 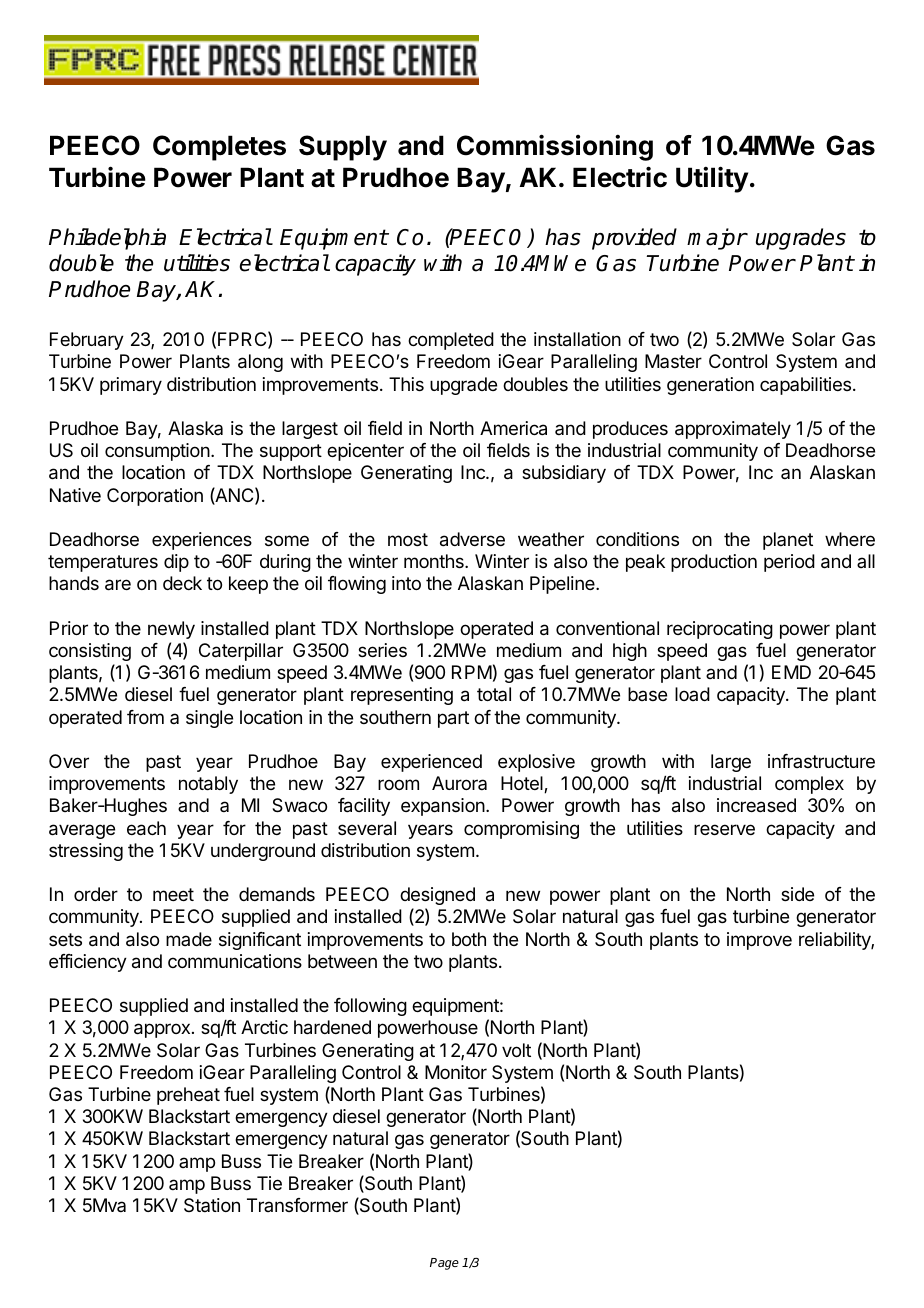 What do you see at coordinates (444, 1264) in the image?
I see `Page` at bounding box center [444, 1264].
